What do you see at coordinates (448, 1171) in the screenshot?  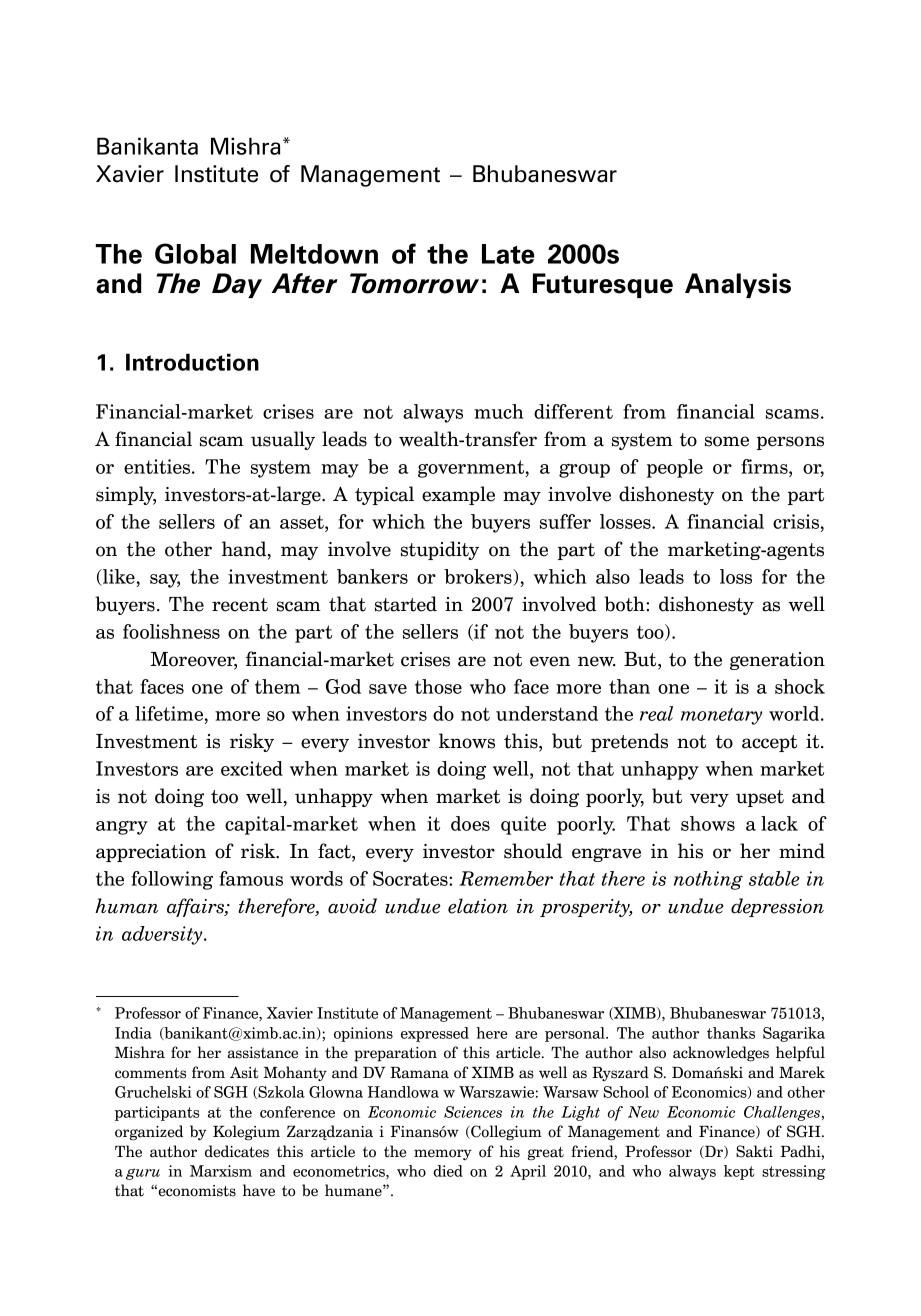 I see `died` at bounding box center [448, 1171].
